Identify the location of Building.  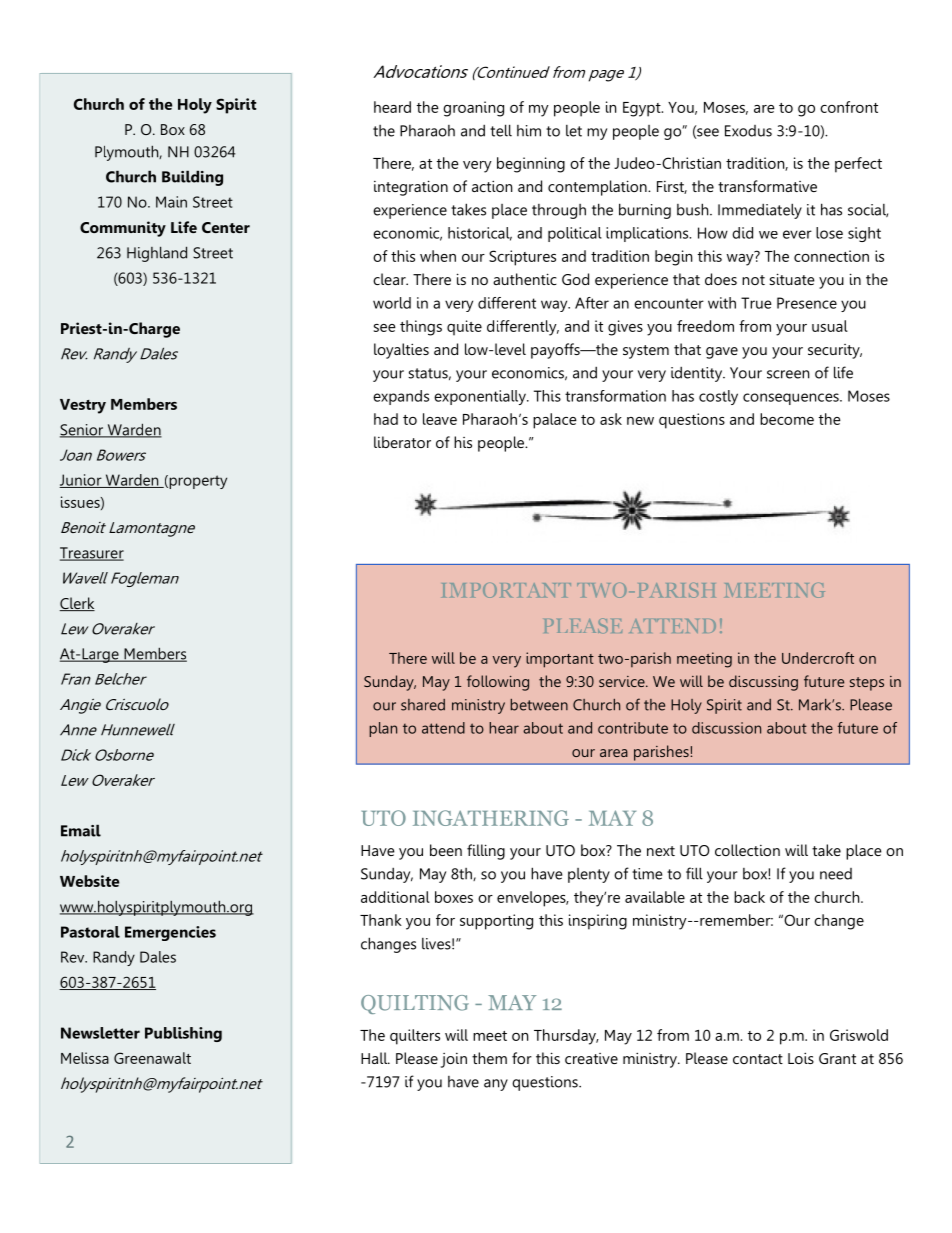
(192, 178).
